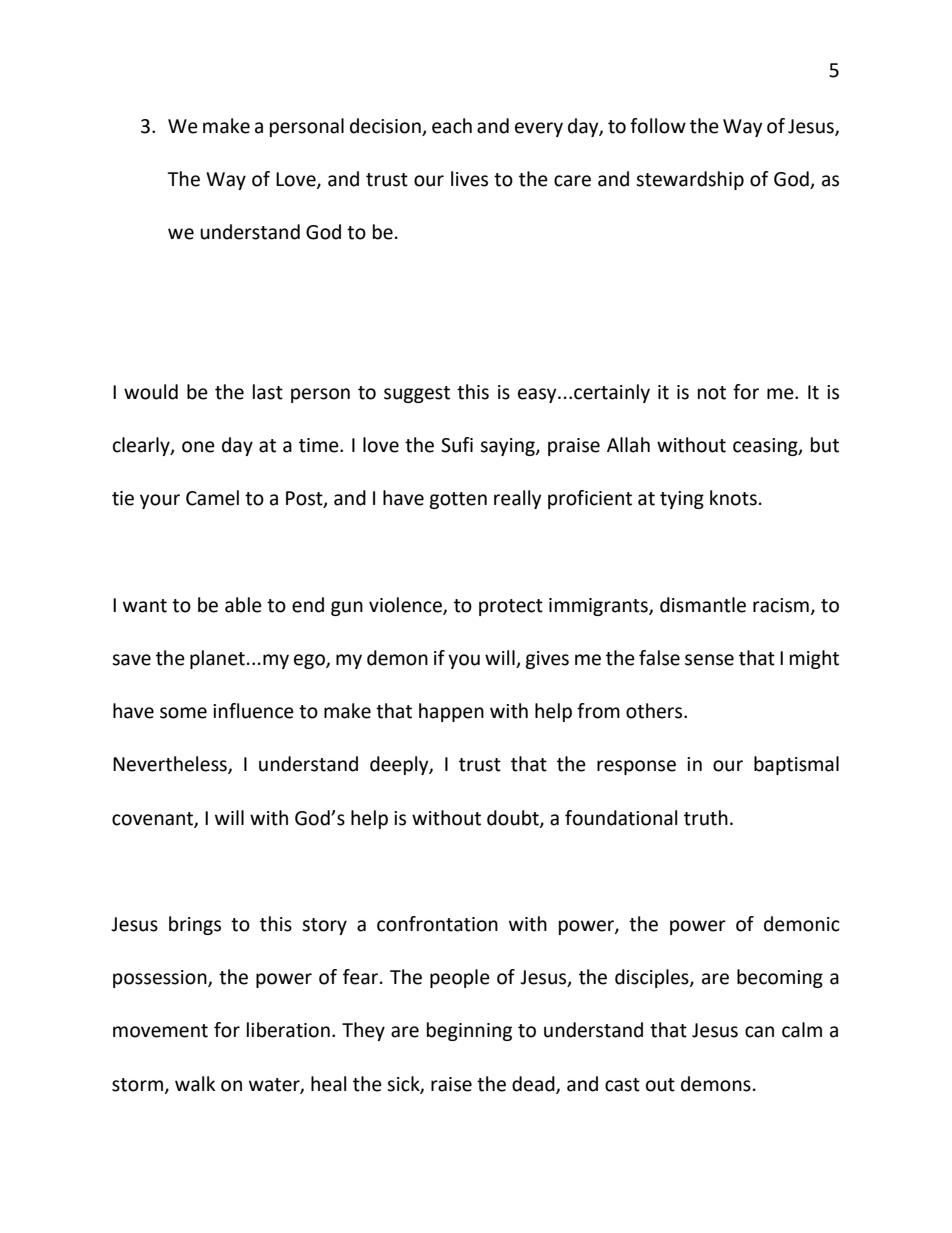 This document has width=952, height=1233. Describe the element at coordinates (195, 1084) in the document. I see `walk` at that location.
